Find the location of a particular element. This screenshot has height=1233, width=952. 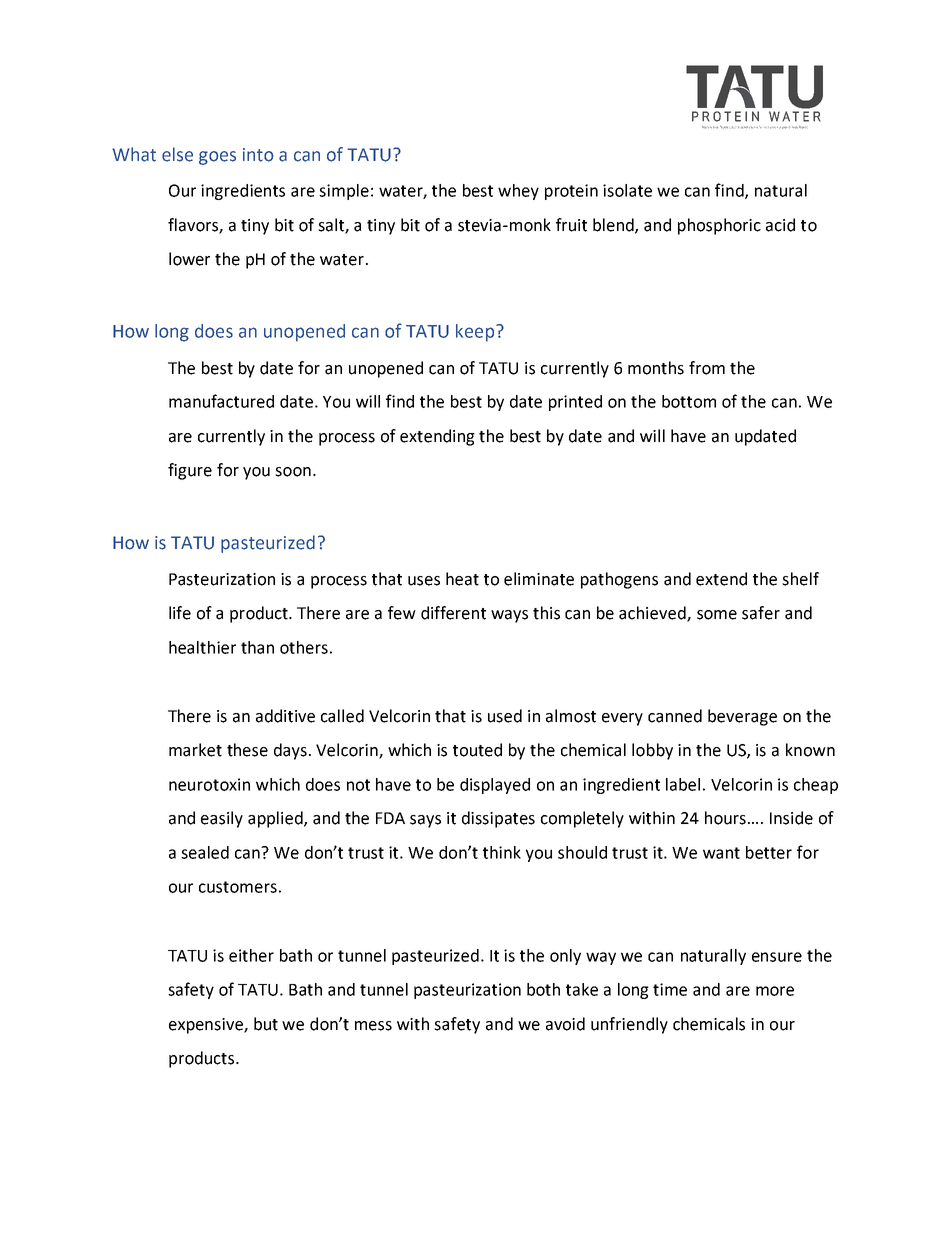

goes is located at coordinates (217, 158).
